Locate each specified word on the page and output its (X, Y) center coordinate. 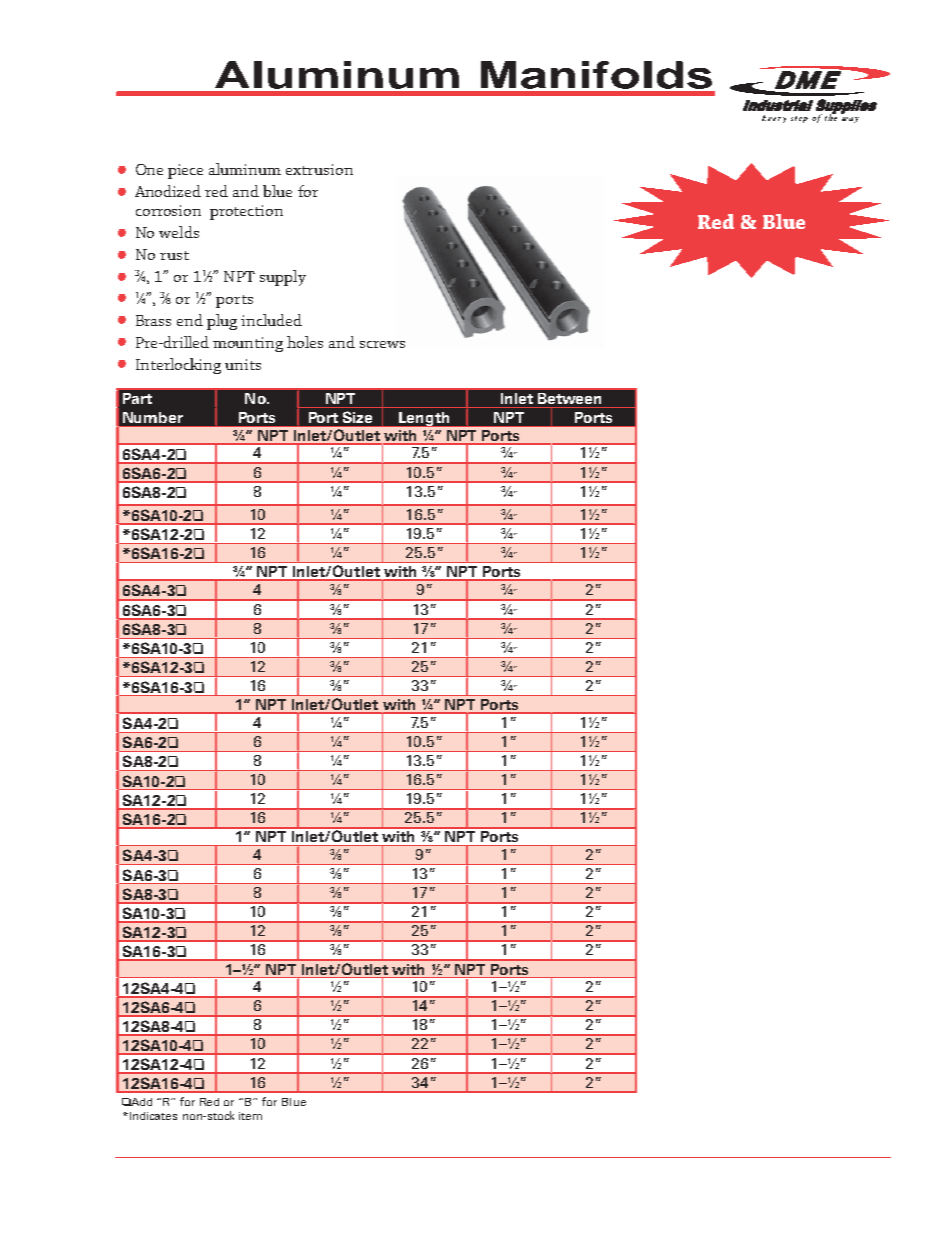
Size (357, 417)
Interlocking (178, 366)
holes (305, 342)
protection (246, 212)
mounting (248, 344)
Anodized (168, 191)
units (243, 364)
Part (137, 398)
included (271, 320)
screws (382, 344)
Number (153, 417)
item (250, 1116)
